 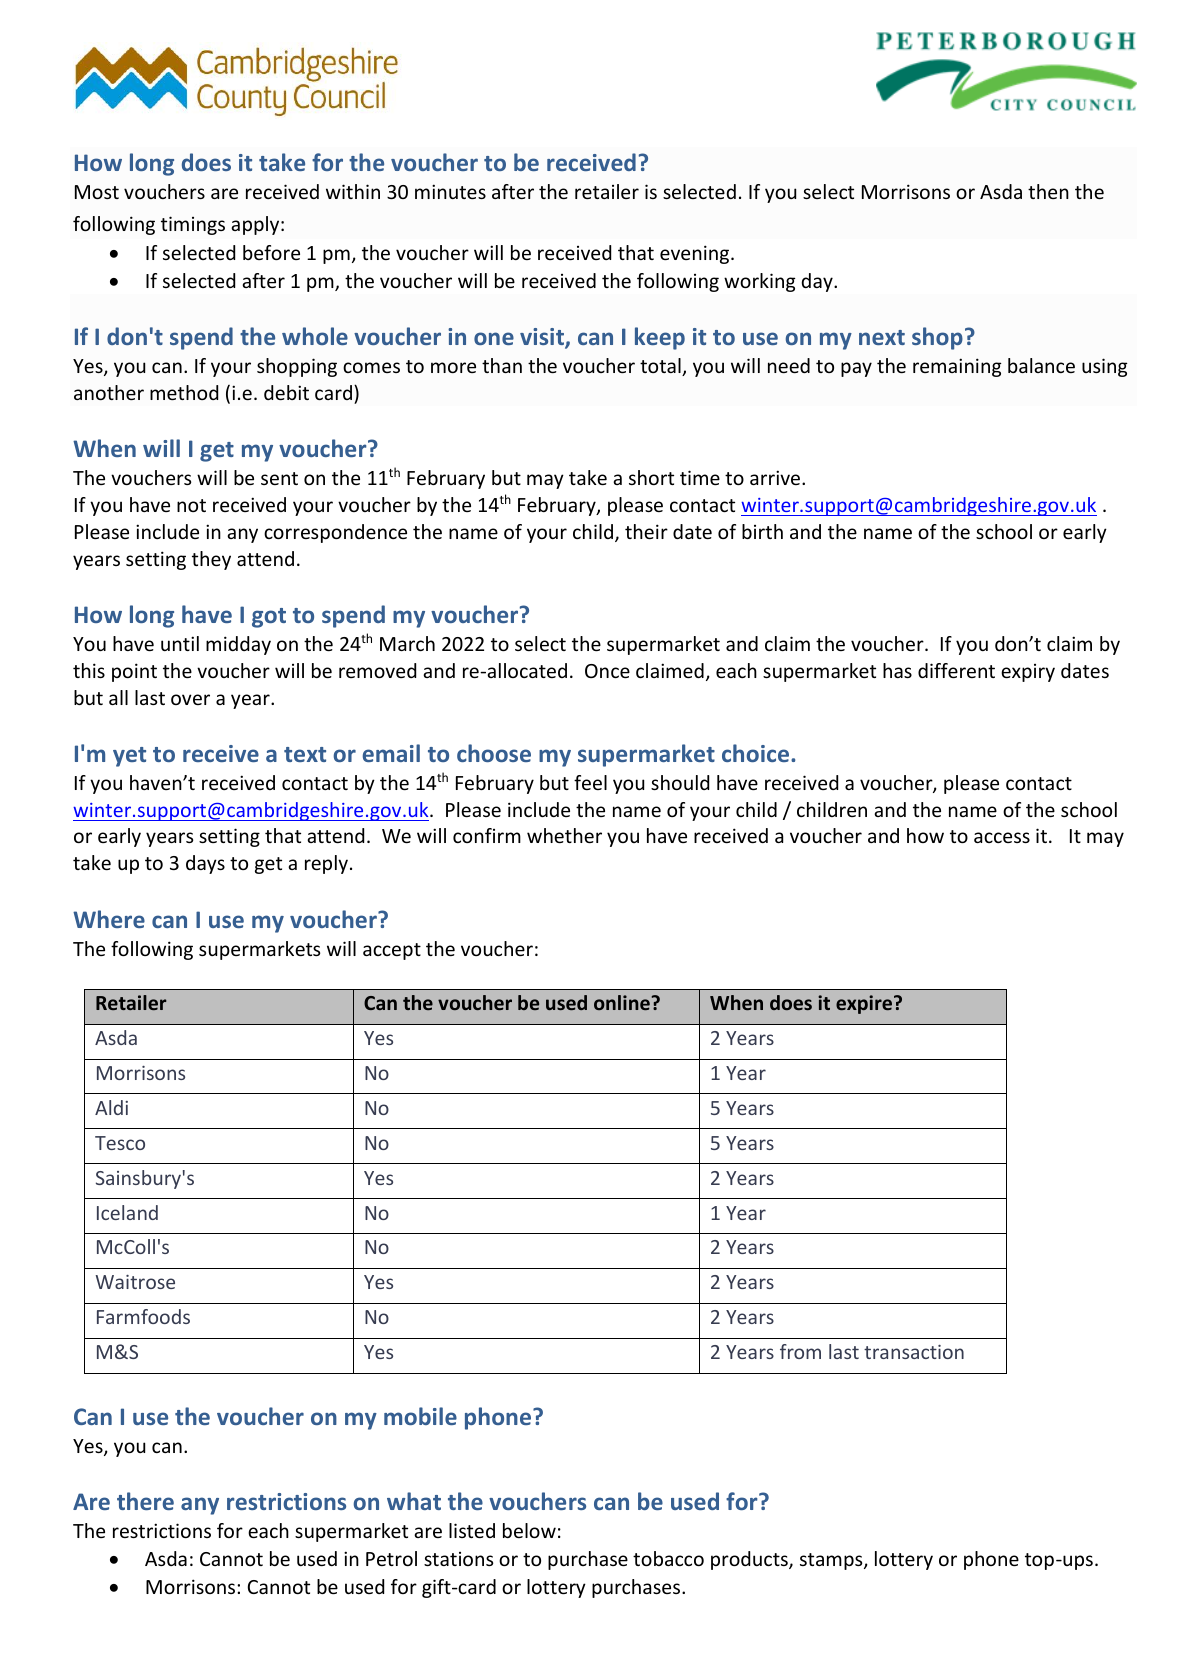 What do you see at coordinates (1048, 191) in the page?
I see `then` at bounding box center [1048, 191].
